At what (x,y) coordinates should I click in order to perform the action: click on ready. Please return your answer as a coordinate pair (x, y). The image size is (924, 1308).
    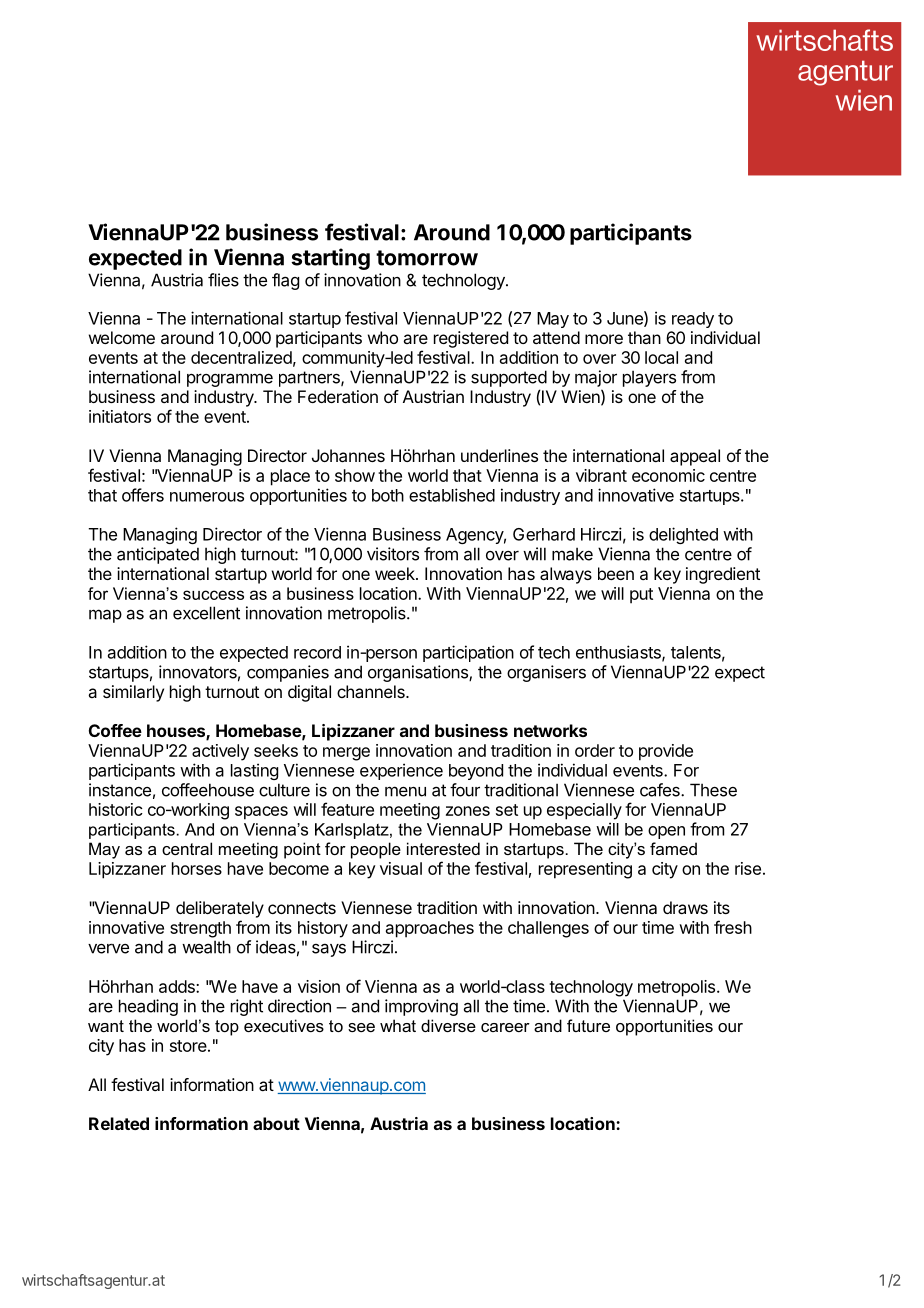
    Looking at the image, I should click on (693, 320).
